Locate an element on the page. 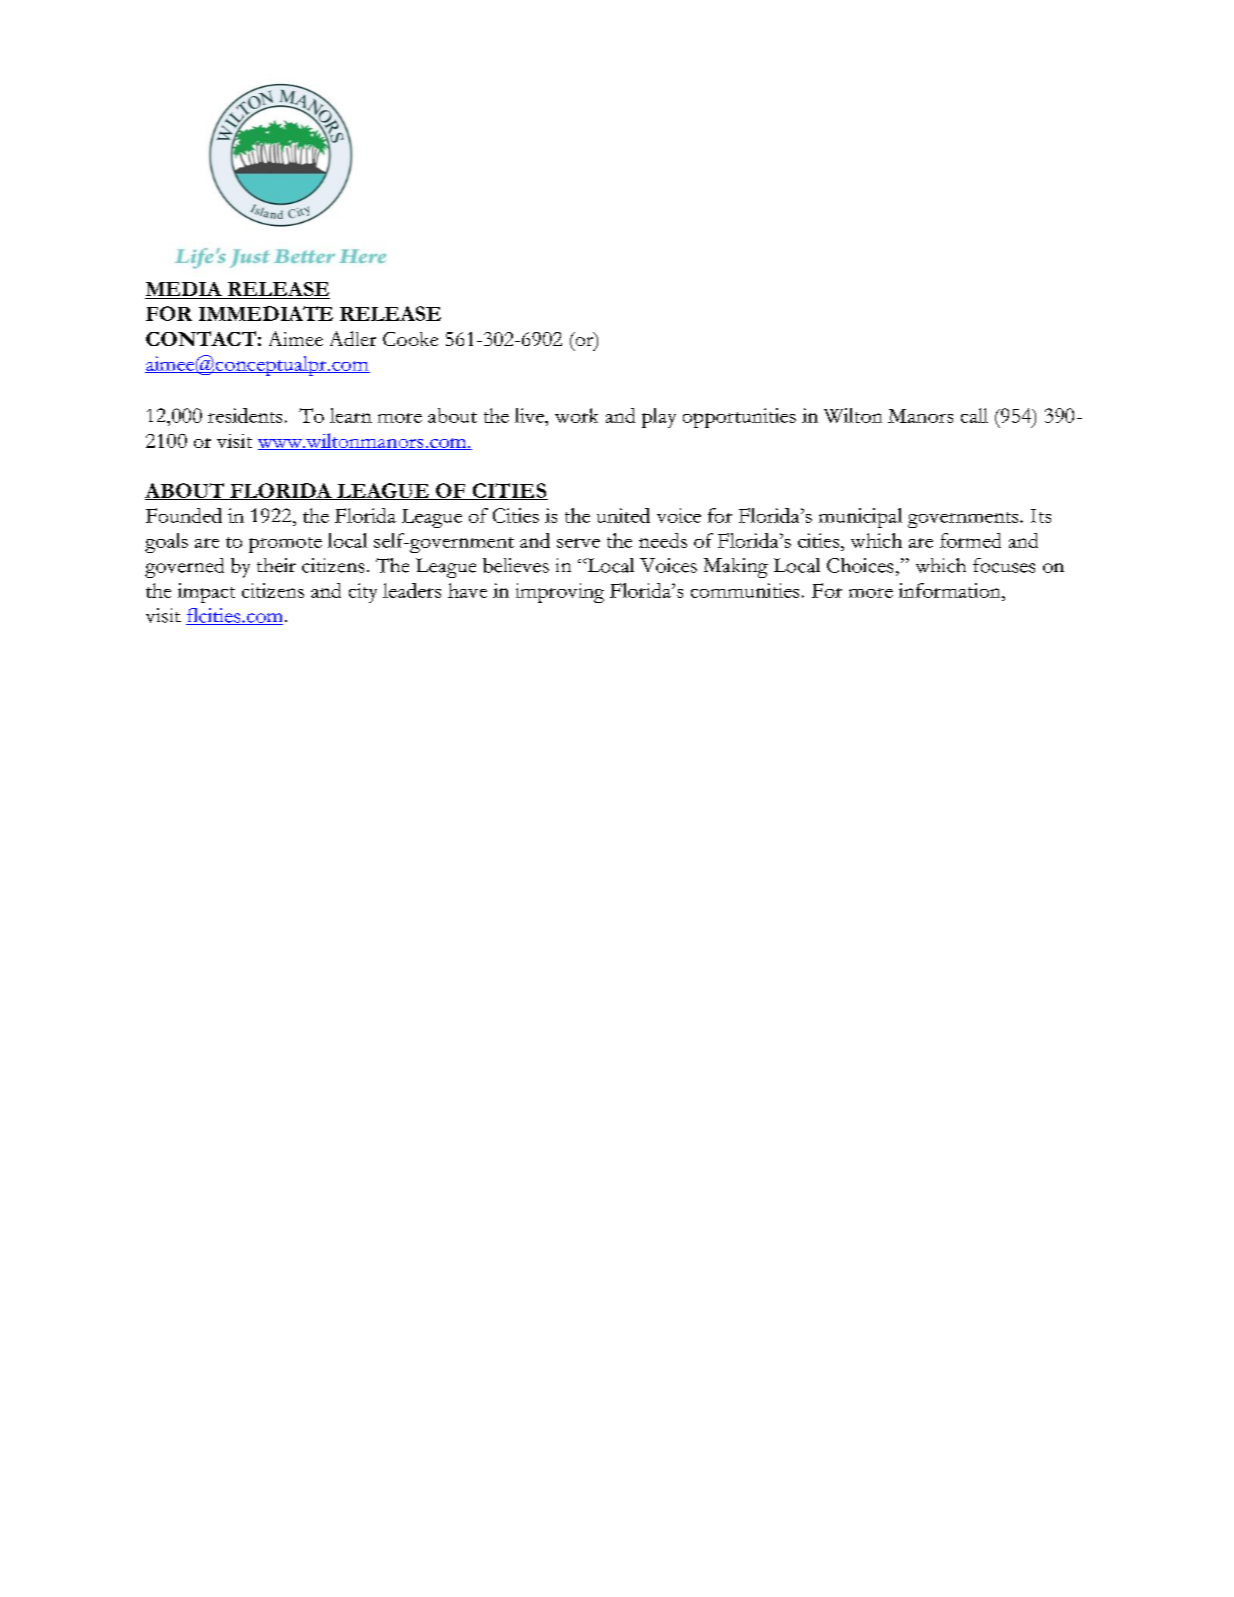 The image size is (1234, 1597). improving is located at coordinates (560, 593).
